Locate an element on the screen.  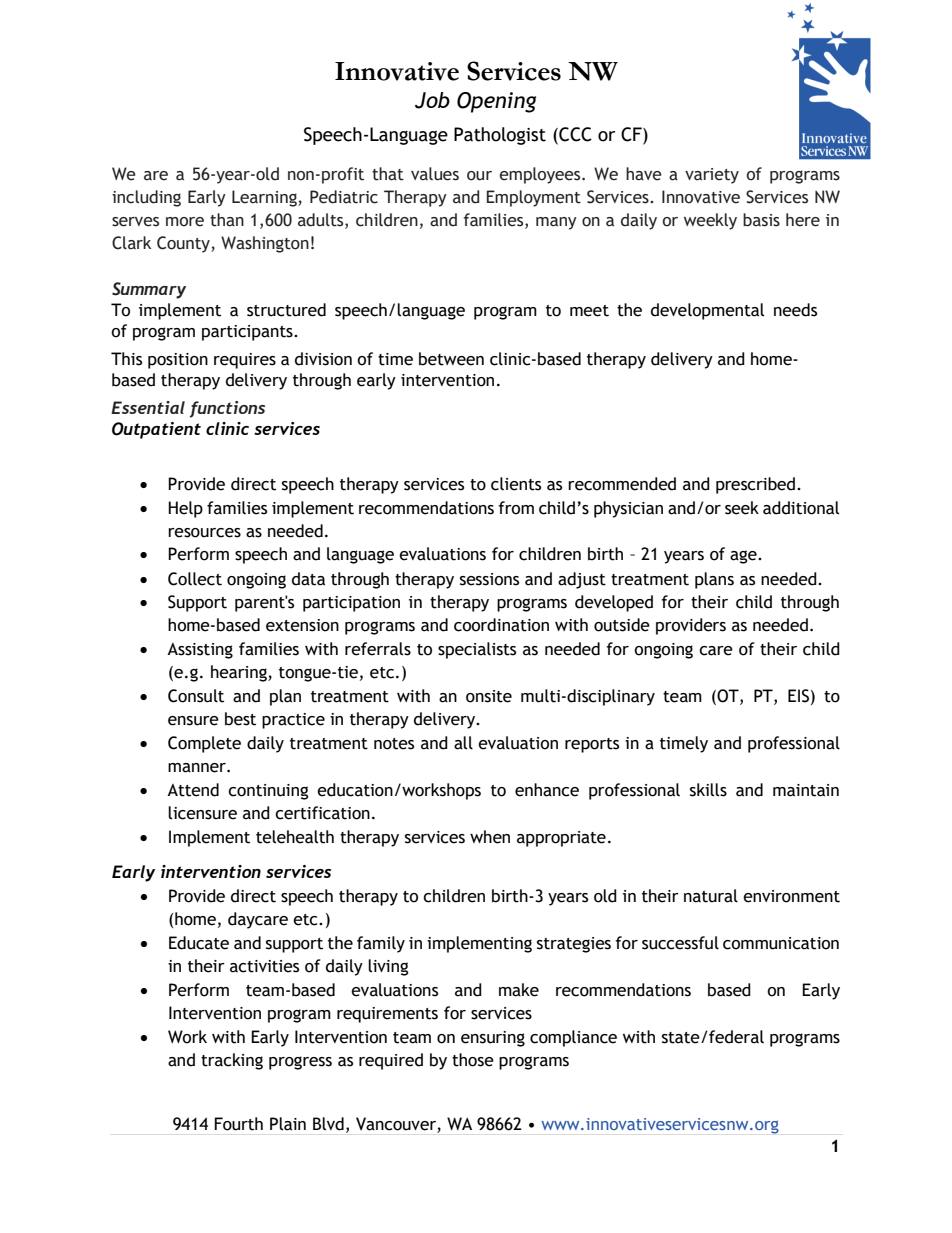
coordination is located at coordinates (501, 625).
